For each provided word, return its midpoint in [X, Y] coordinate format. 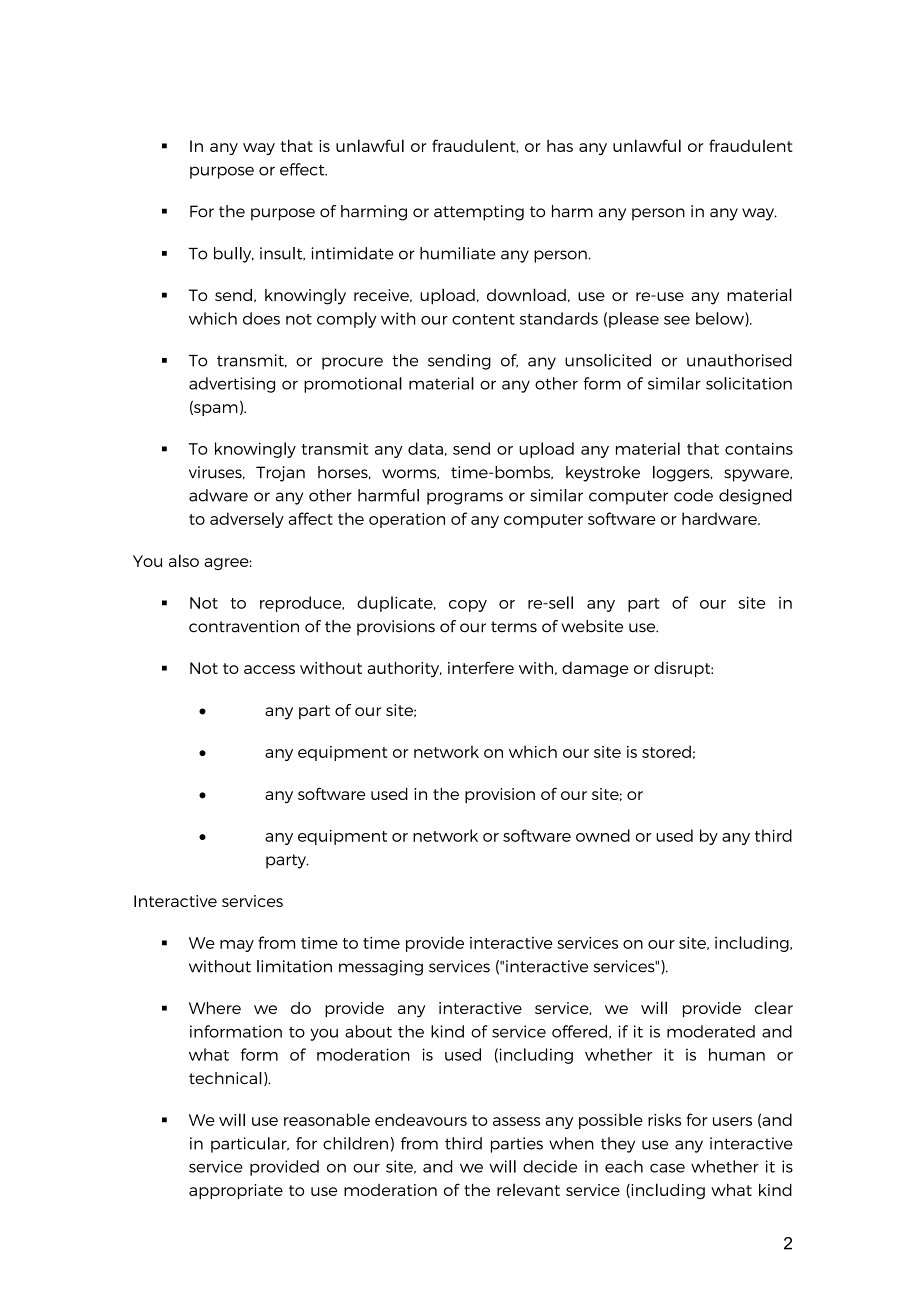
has [560, 146]
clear [774, 1007]
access [269, 669]
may [237, 946]
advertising [232, 385]
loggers [682, 474]
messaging [381, 968]
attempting [479, 213]
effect [303, 169]
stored [666, 751]
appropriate [236, 1191]
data [425, 448]
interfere [481, 667]
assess [516, 1121]
